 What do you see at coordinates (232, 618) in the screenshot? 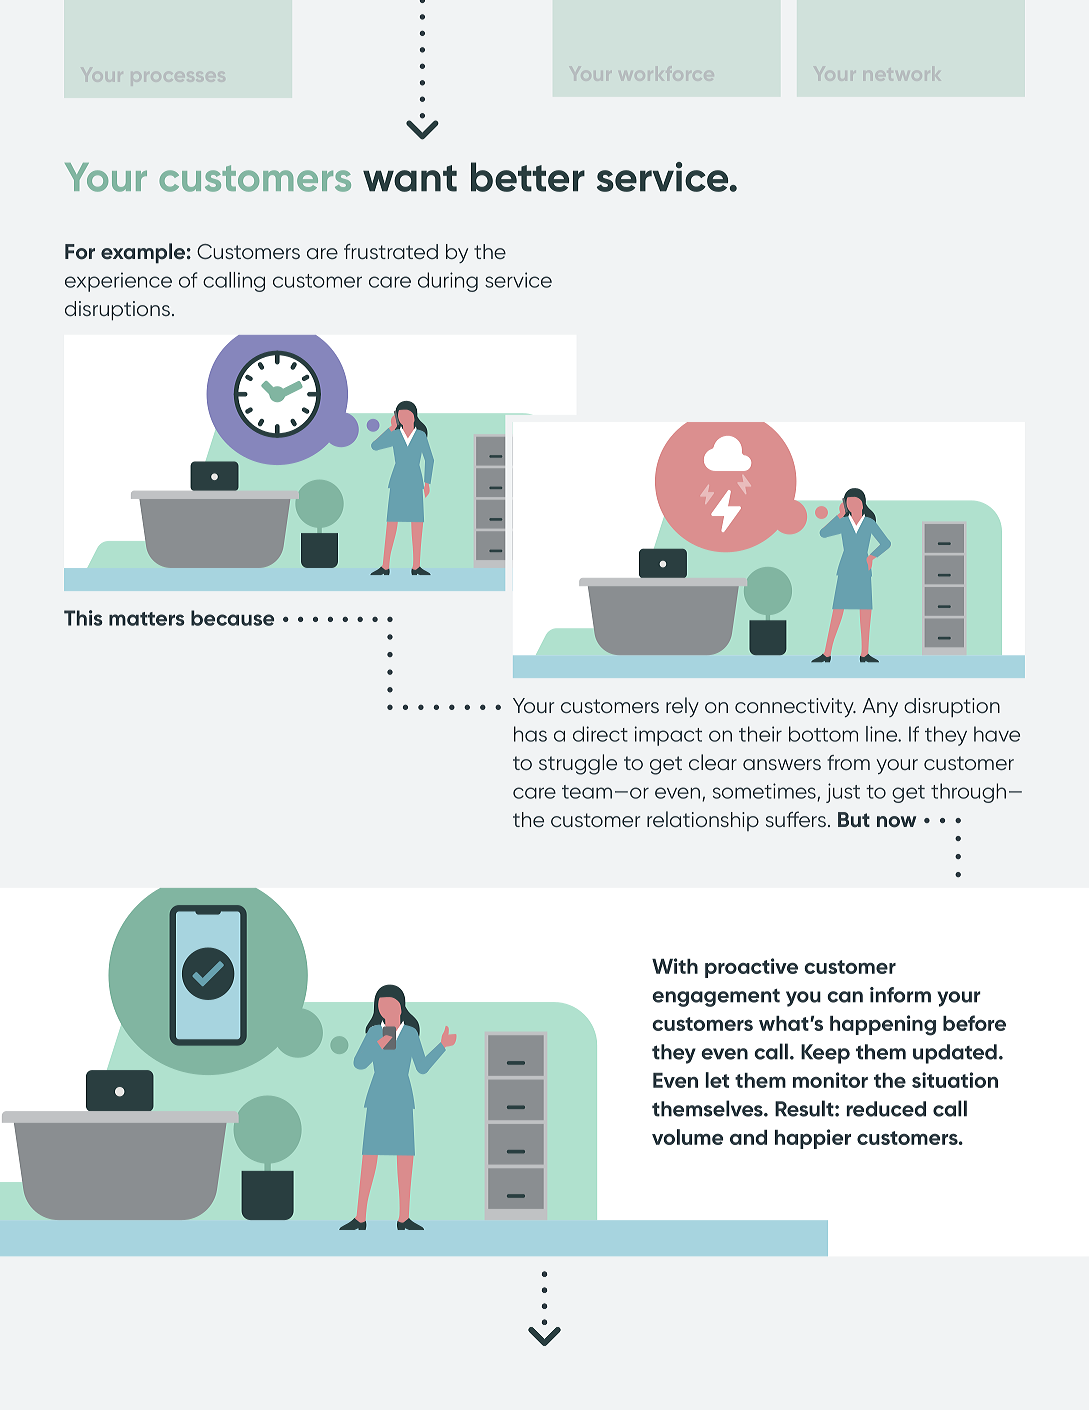
I see `because` at bounding box center [232, 618].
